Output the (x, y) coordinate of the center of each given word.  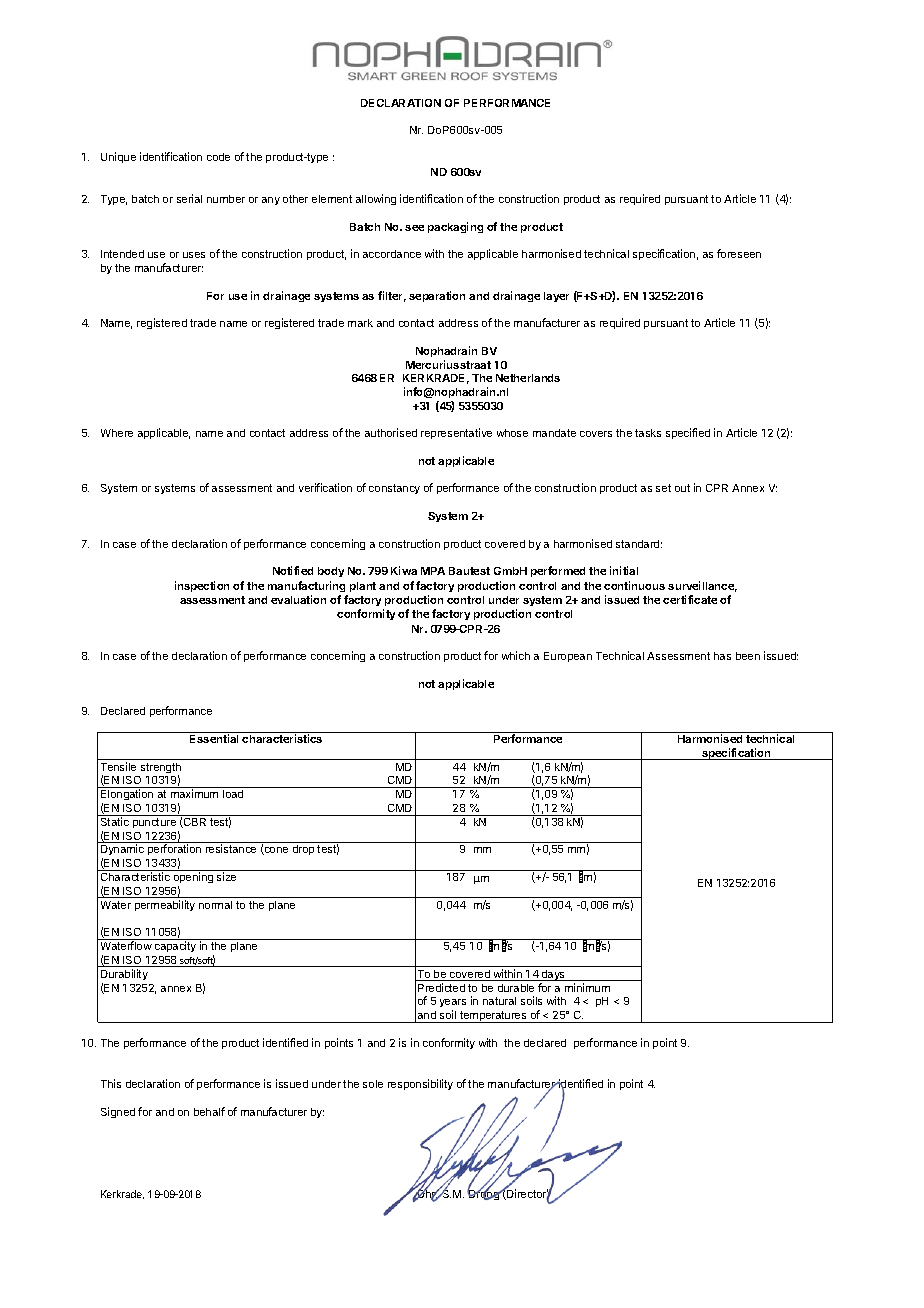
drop (303, 850)
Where (117, 433)
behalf (209, 1111)
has (722, 656)
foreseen (739, 253)
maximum (194, 793)
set (663, 488)
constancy (394, 489)
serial (189, 198)
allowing (376, 199)
